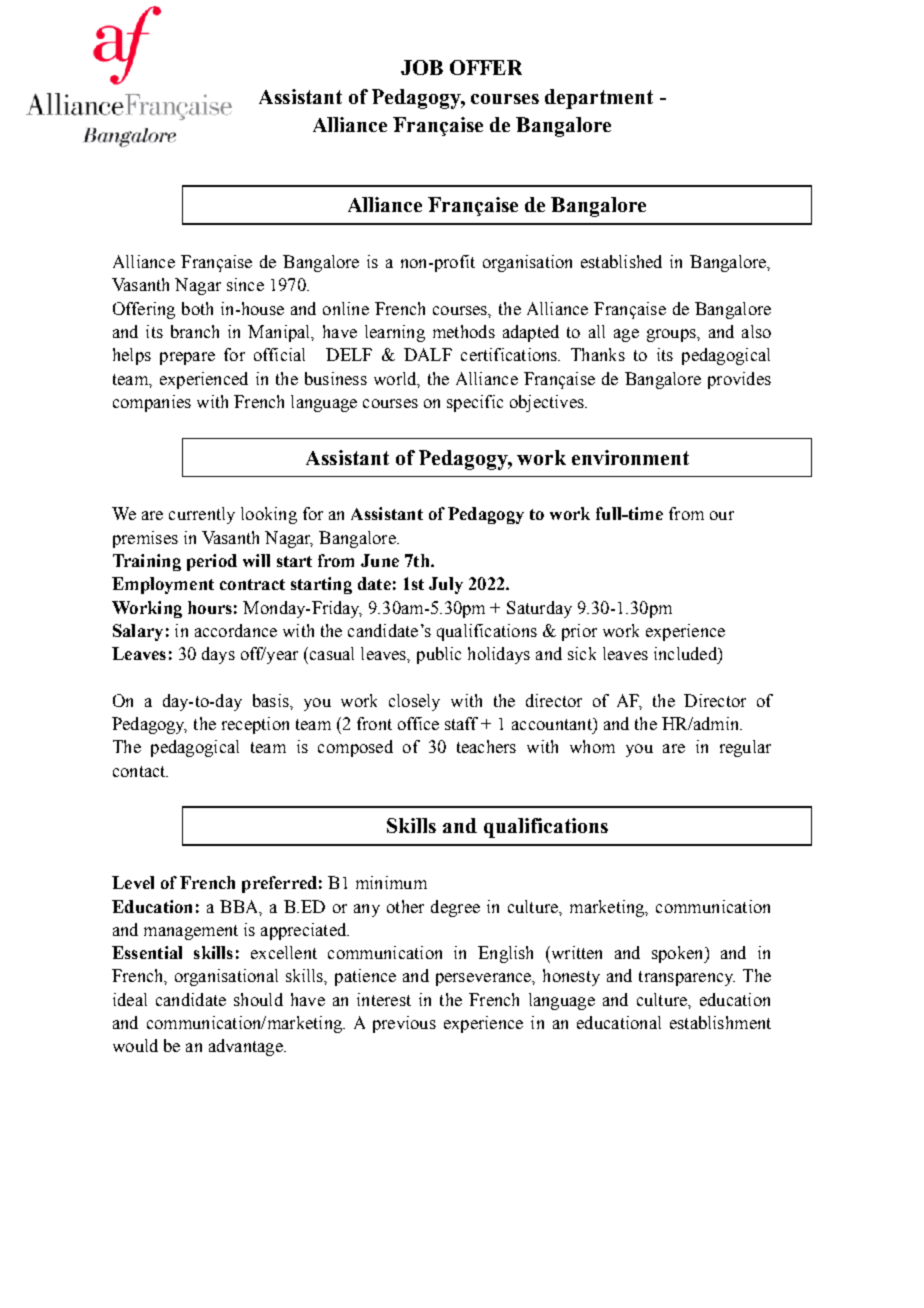 The width and height of the image is (924, 1308). Describe the element at coordinates (446, 585) in the image. I see `July` at that location.
